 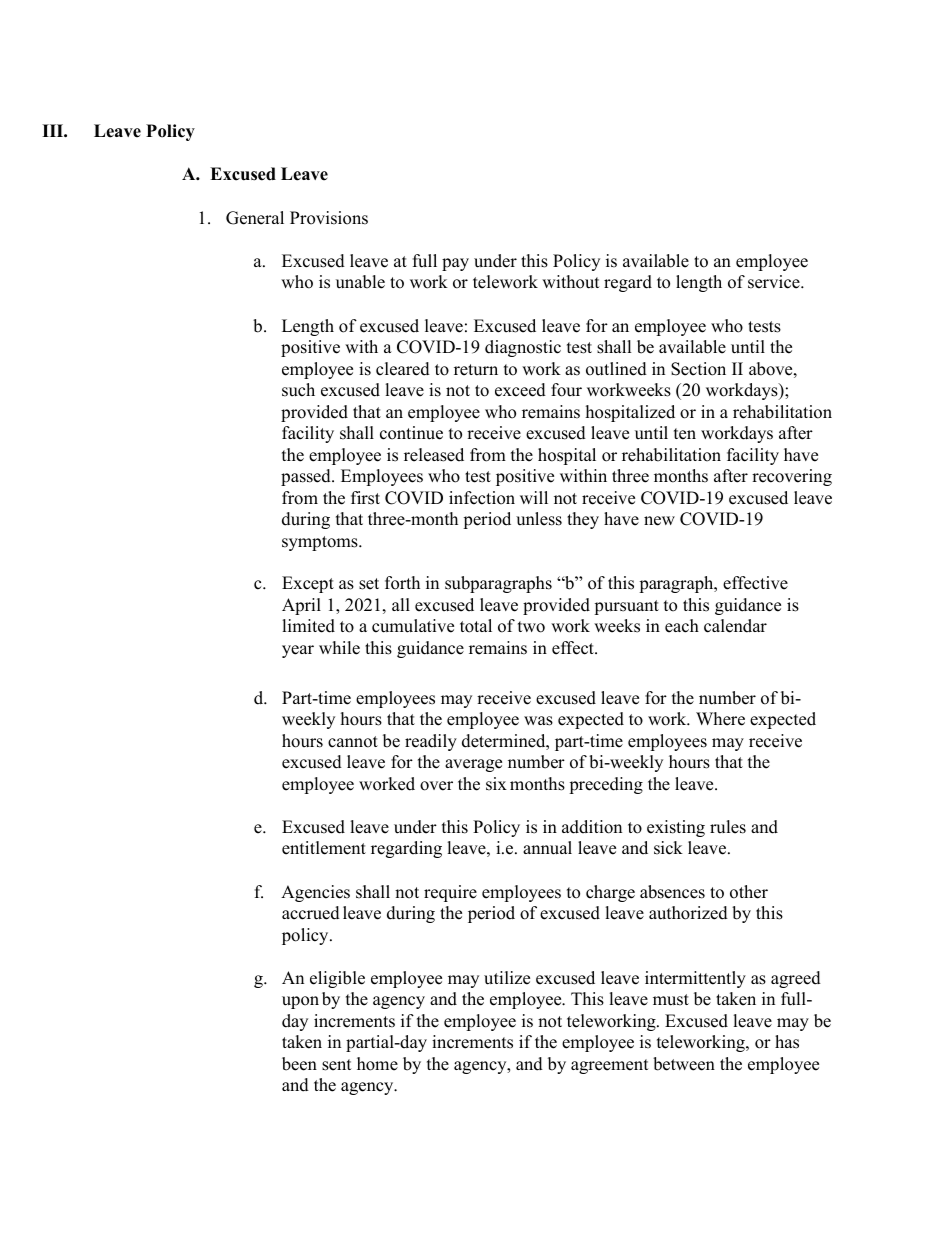 What do you see at coordinates (534, 497) in the screenshot?
I see `will` at bounding box center [534, 497].
